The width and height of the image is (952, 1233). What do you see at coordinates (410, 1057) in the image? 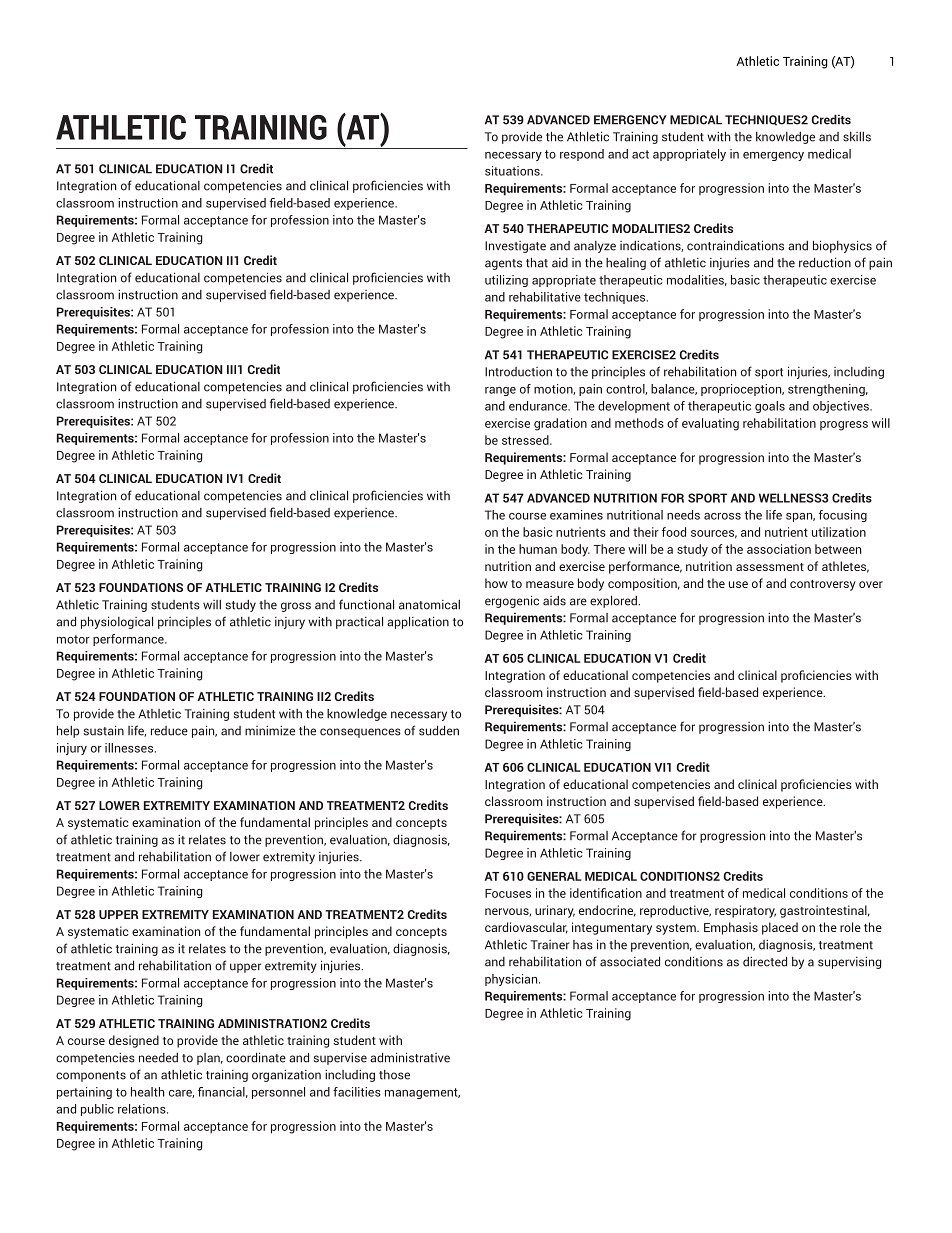
I see `administrative` at bounding box center [410, 1057].
